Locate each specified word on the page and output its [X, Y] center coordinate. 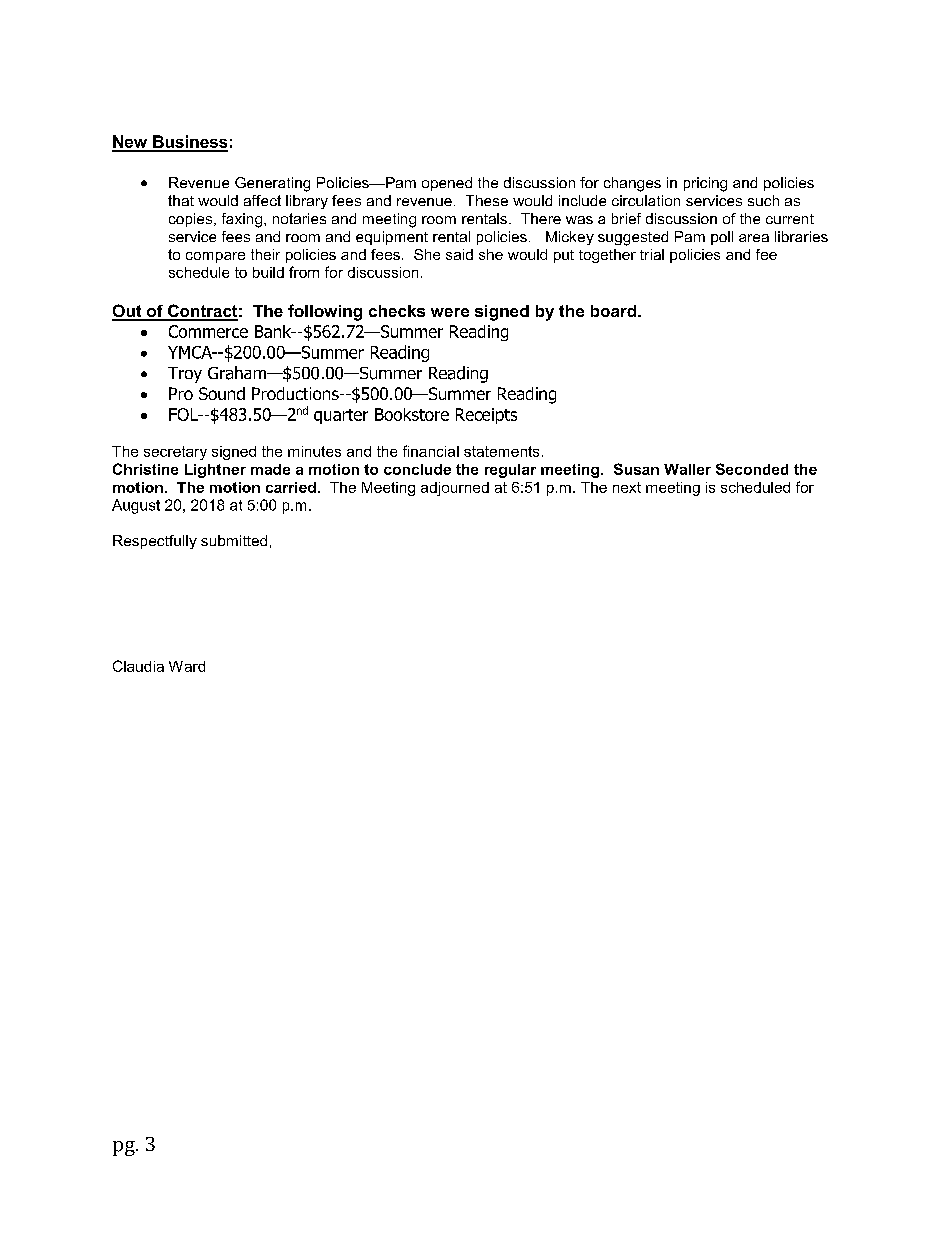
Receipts [486, 416]
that [181, 200]
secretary [175, 453]
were [450, 312]
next [627, 487]
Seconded [752, 469]
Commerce [208, 331]
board [615, 311]
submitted [234, 540]
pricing [705, 184]
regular [510, 471]
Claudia [138, 666]
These [487, 200]
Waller [687, 469]
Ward [187, 666]
